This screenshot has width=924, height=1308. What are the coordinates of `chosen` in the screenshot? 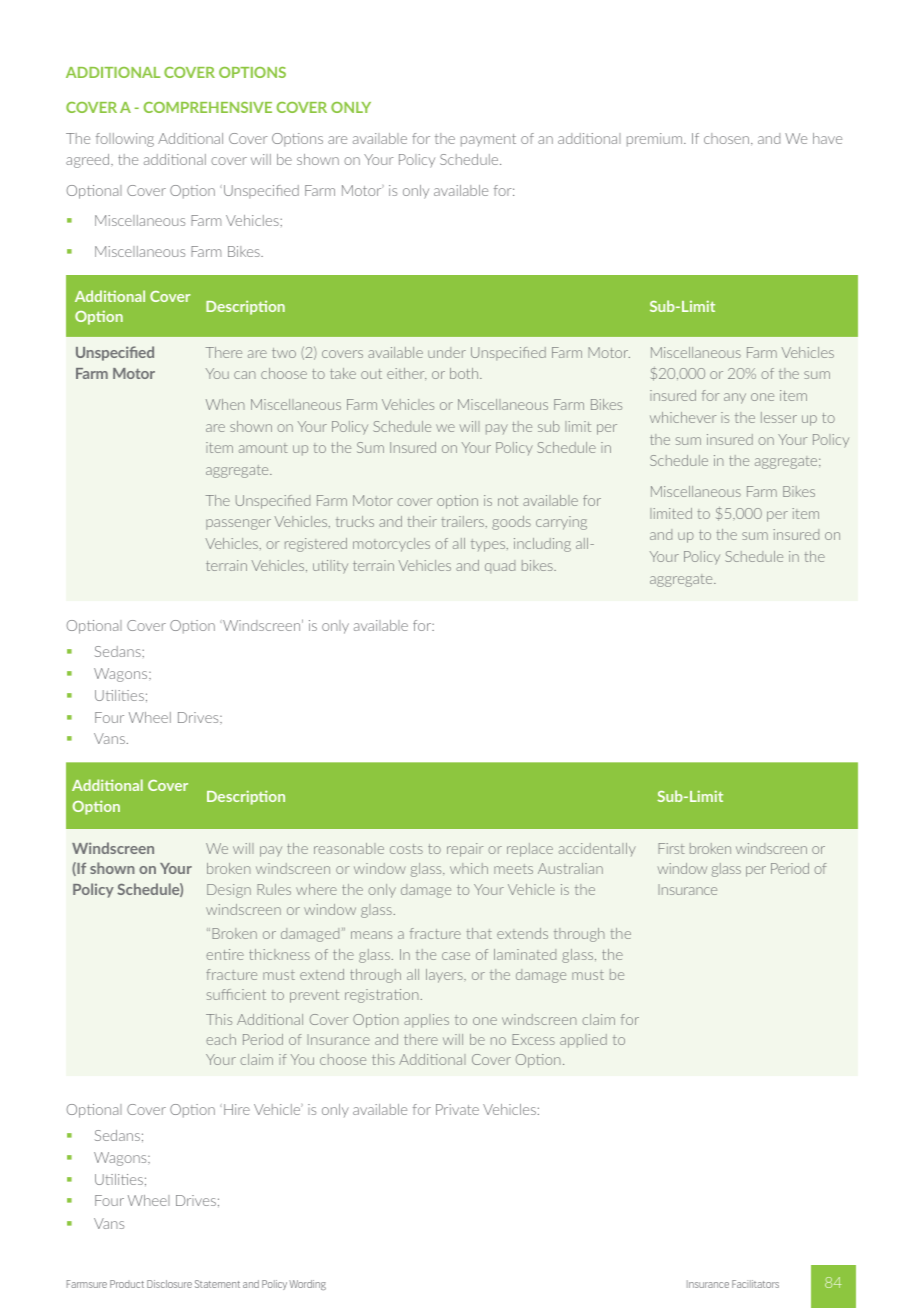 It's located at (728, 139).
